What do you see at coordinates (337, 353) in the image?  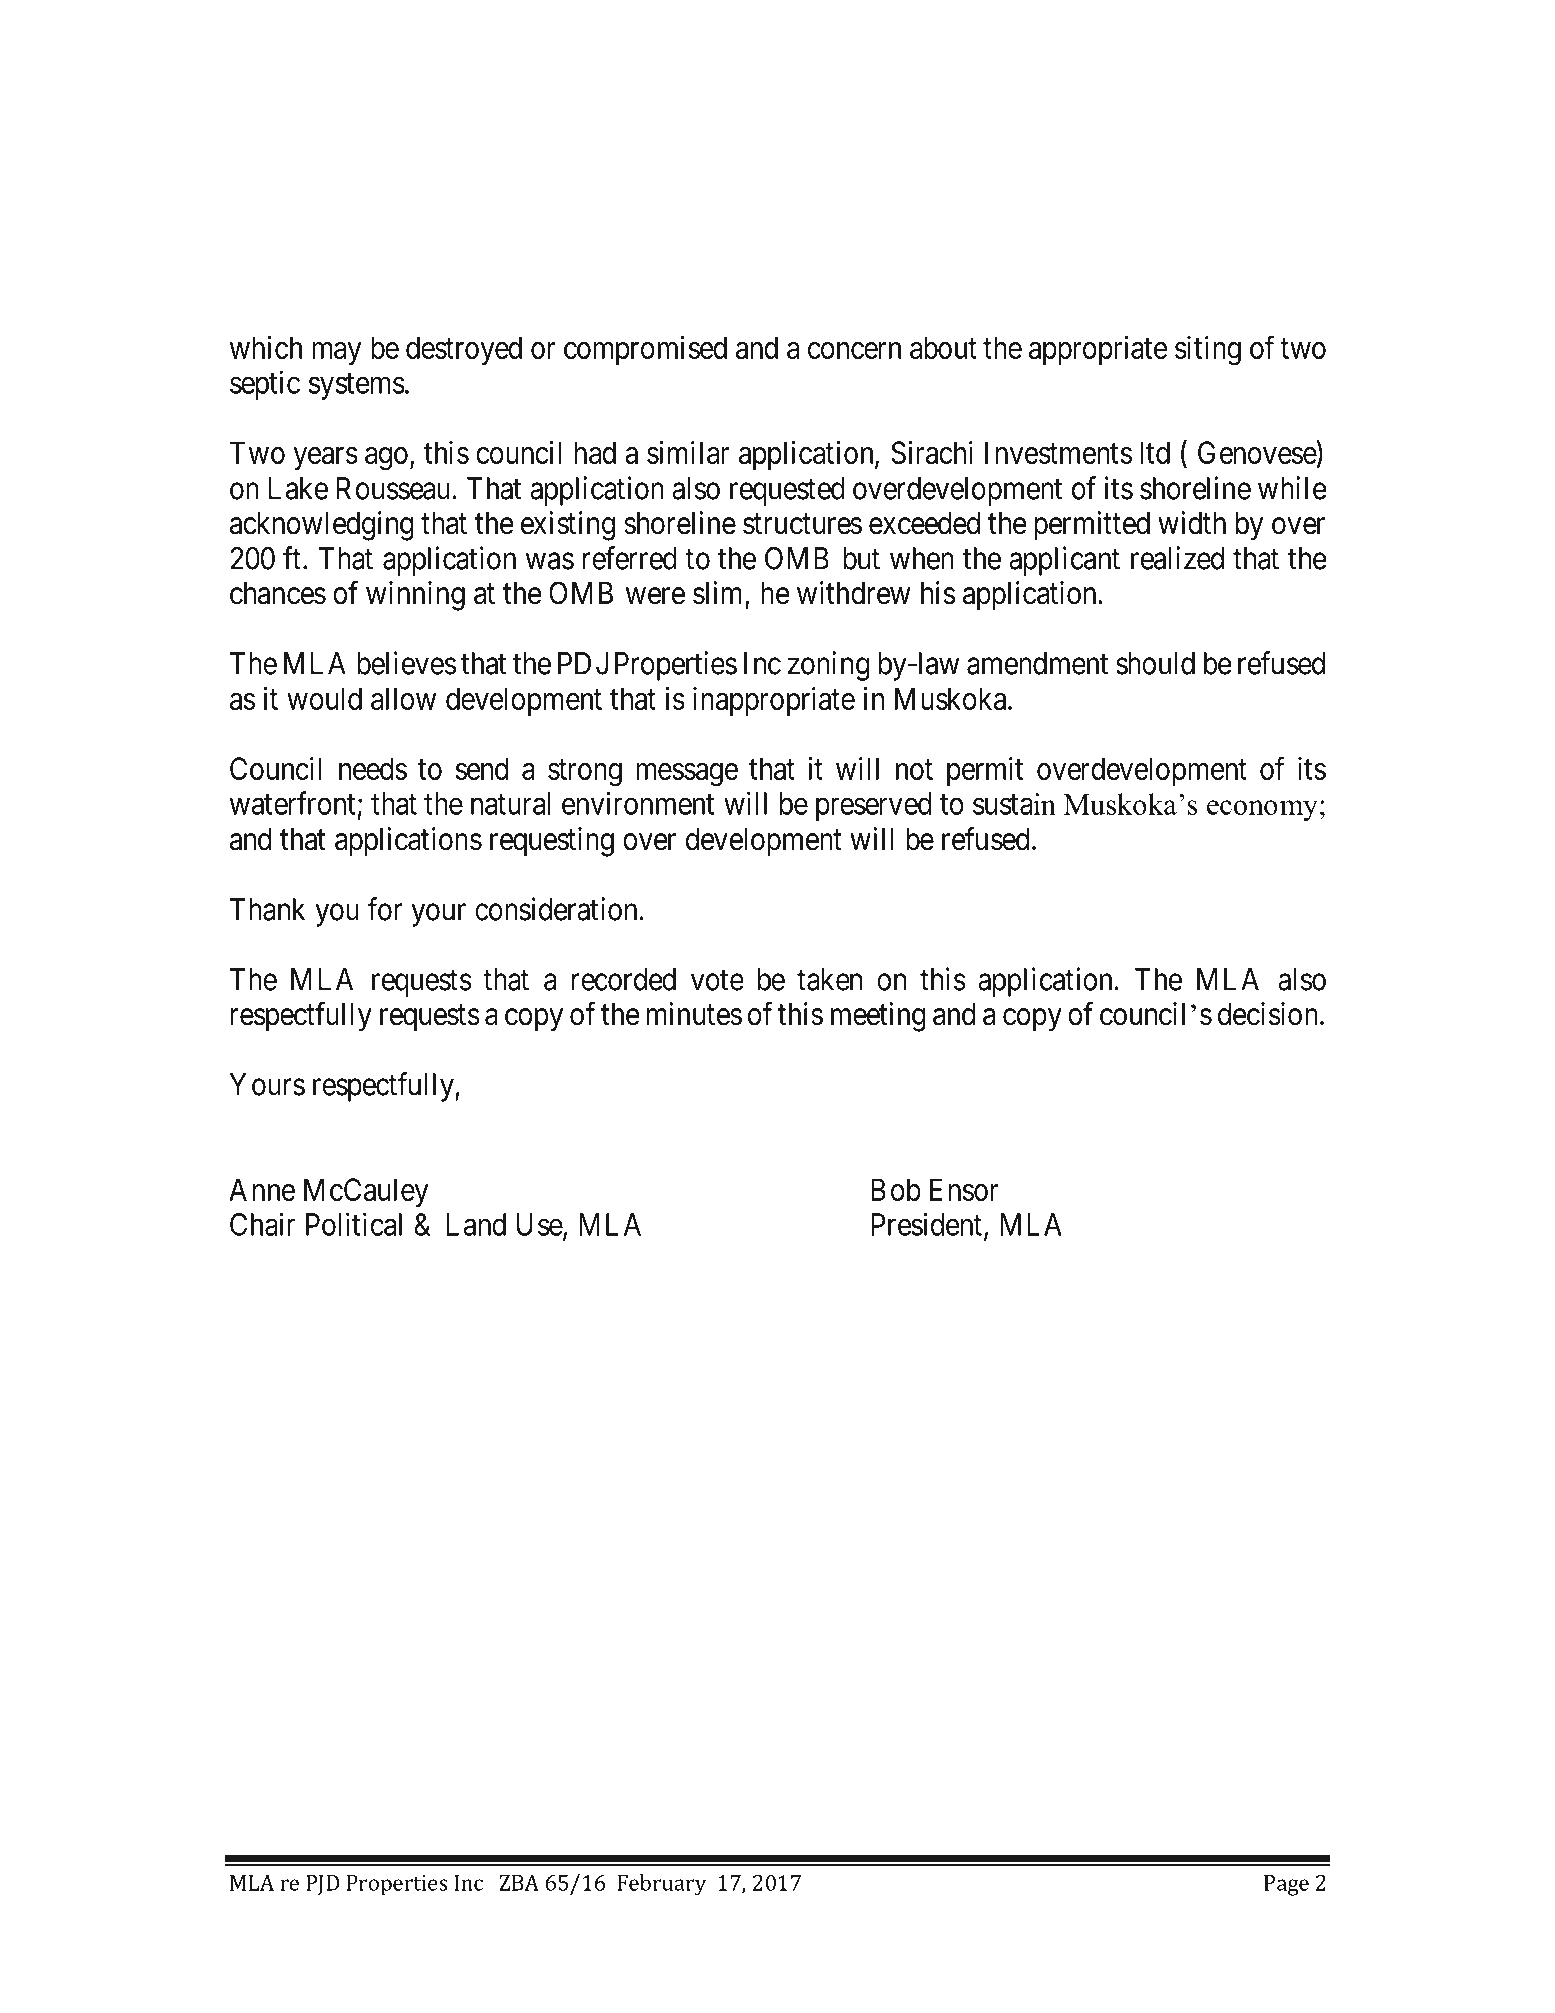 I see `may` at bounding box center [337, 353].
